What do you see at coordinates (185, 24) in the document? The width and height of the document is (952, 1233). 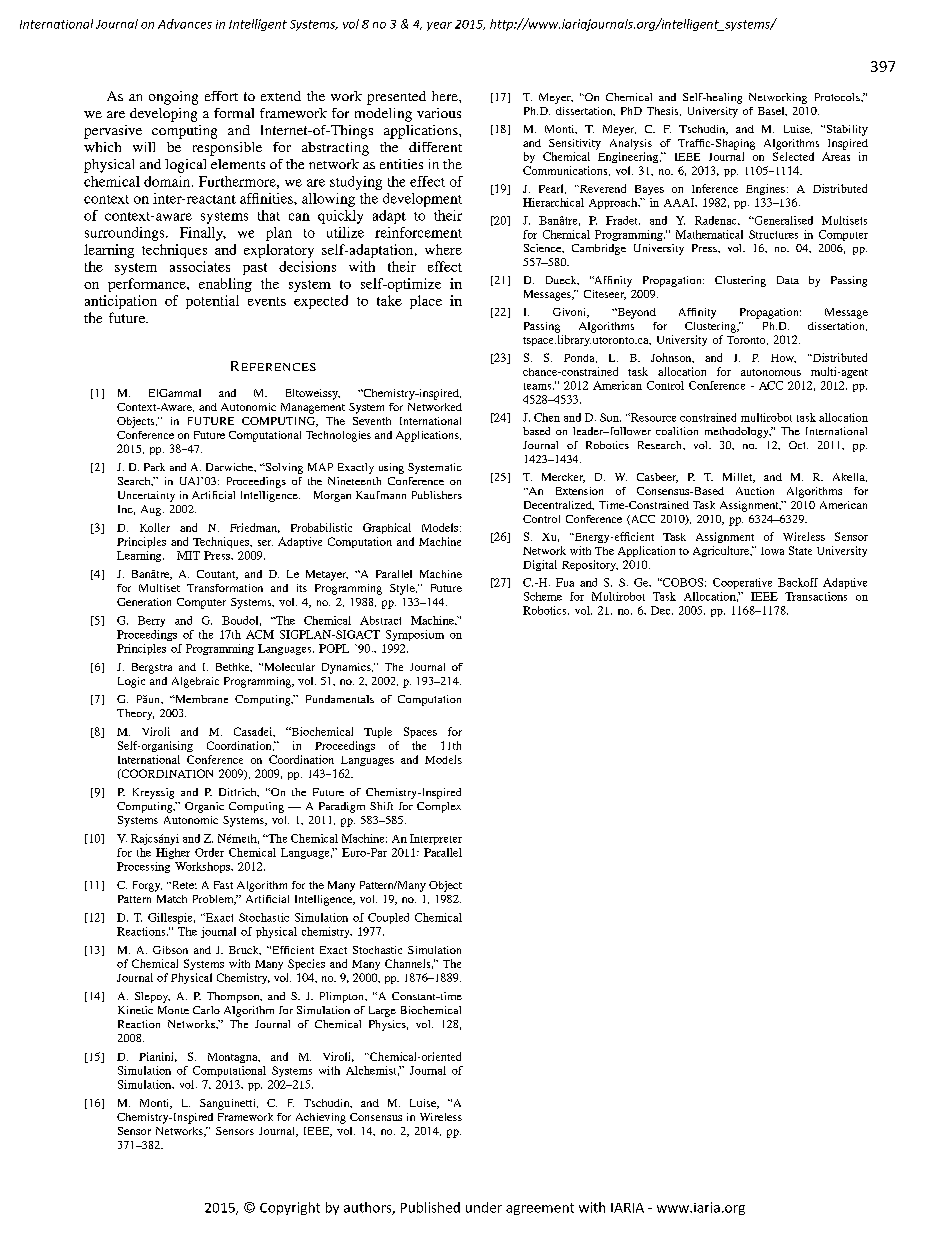 I see `Advances` at bounding box center [185, 24].
